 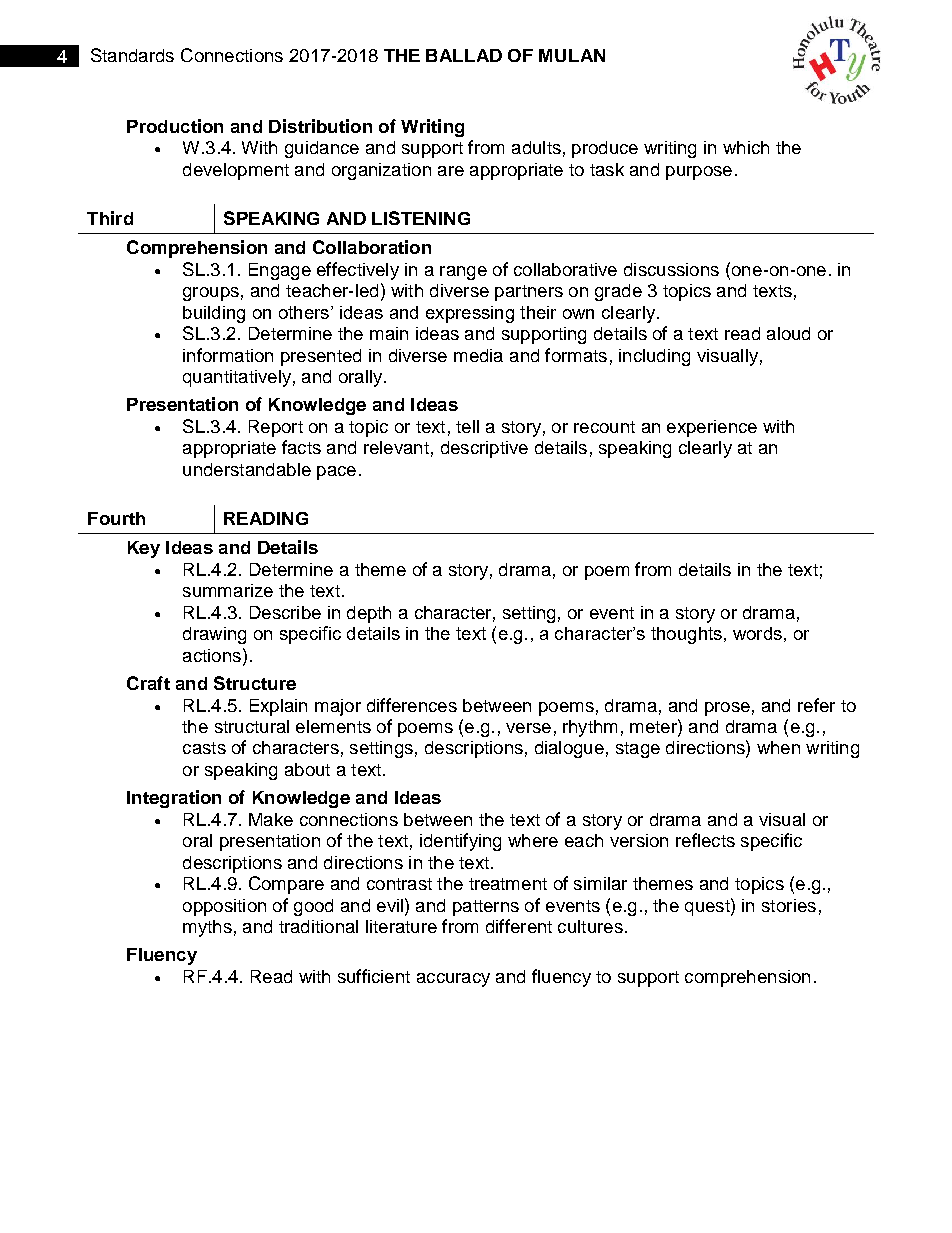 I want to click on accuracy, so click(x=453, y=980).
